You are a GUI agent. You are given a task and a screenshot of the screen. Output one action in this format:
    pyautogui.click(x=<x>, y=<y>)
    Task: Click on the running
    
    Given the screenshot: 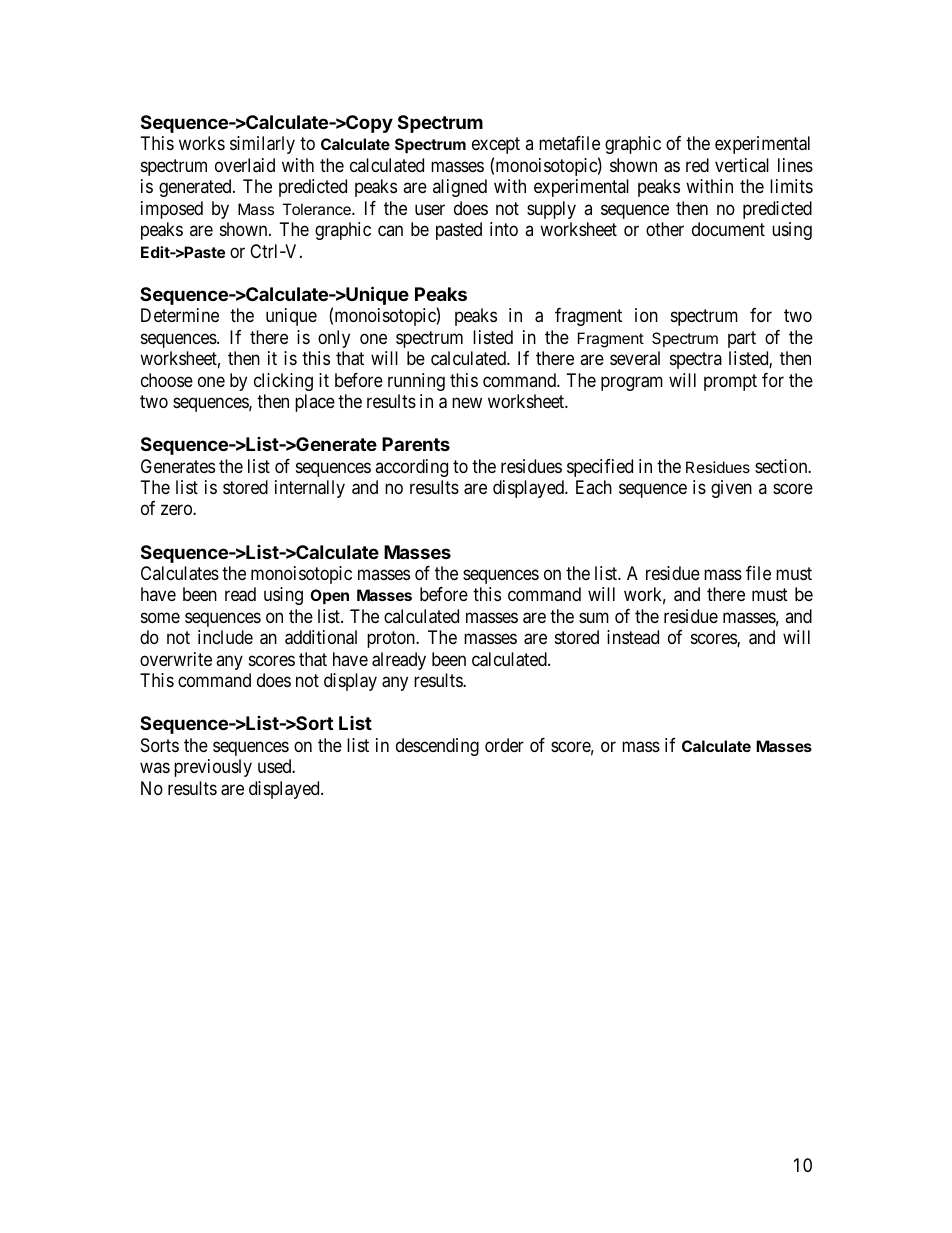 What is the action you would take?
    pyautogui.click(x=416, y=382)
